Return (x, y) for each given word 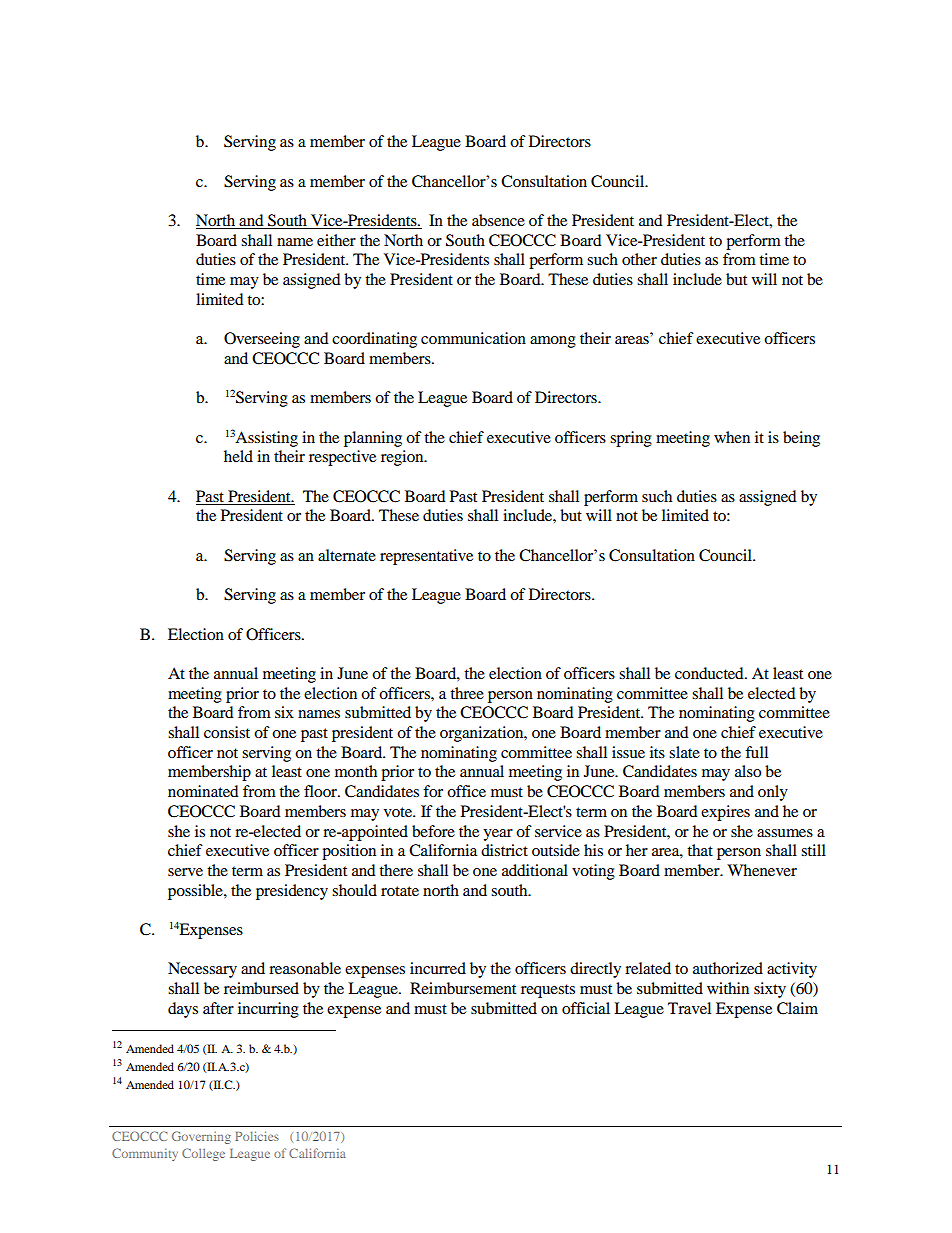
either (336, 240)
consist (227, 732)
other (639, 259)
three (467, 693)
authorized (728, 968)
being (801, 439)
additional (535, 870)
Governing (201, 1137)
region (403, 458)
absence (498, 220)
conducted (710, 673)
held (238, 456)
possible (196, 892)
